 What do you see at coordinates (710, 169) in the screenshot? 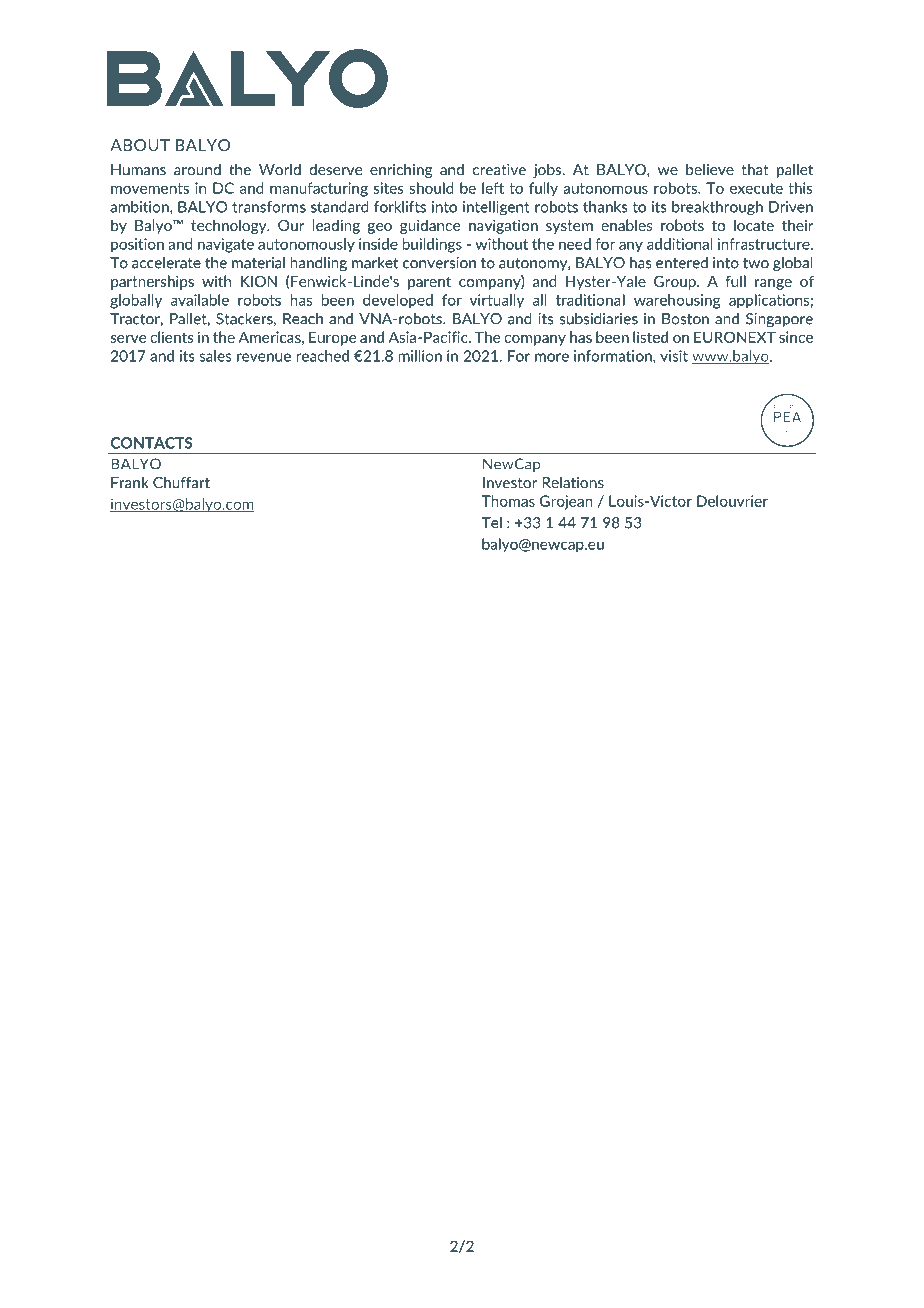
I see `believe` at bounding box center [710, 169].
